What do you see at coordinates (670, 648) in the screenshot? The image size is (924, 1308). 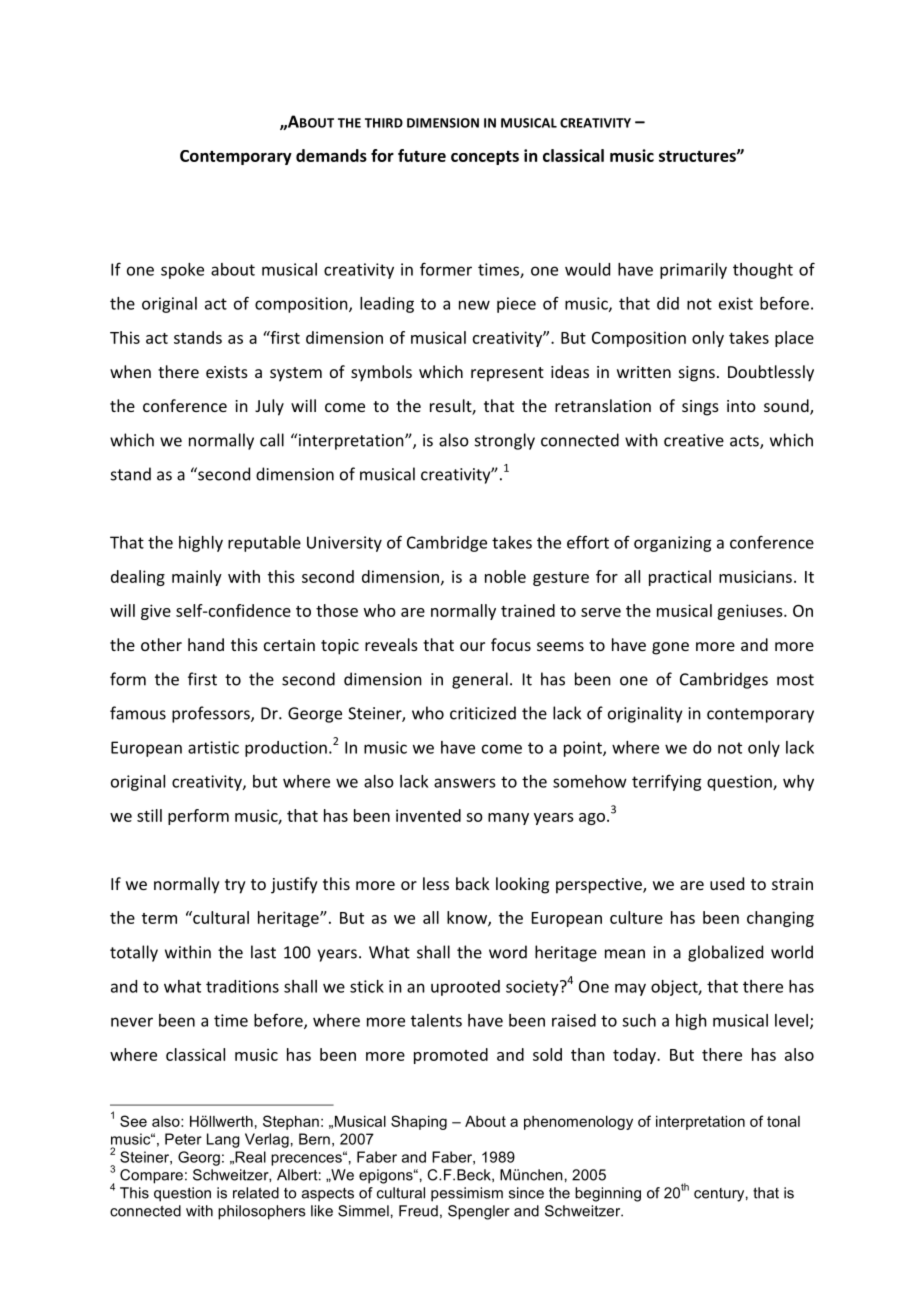 I see `gone` at bounding box center [670, 648].
